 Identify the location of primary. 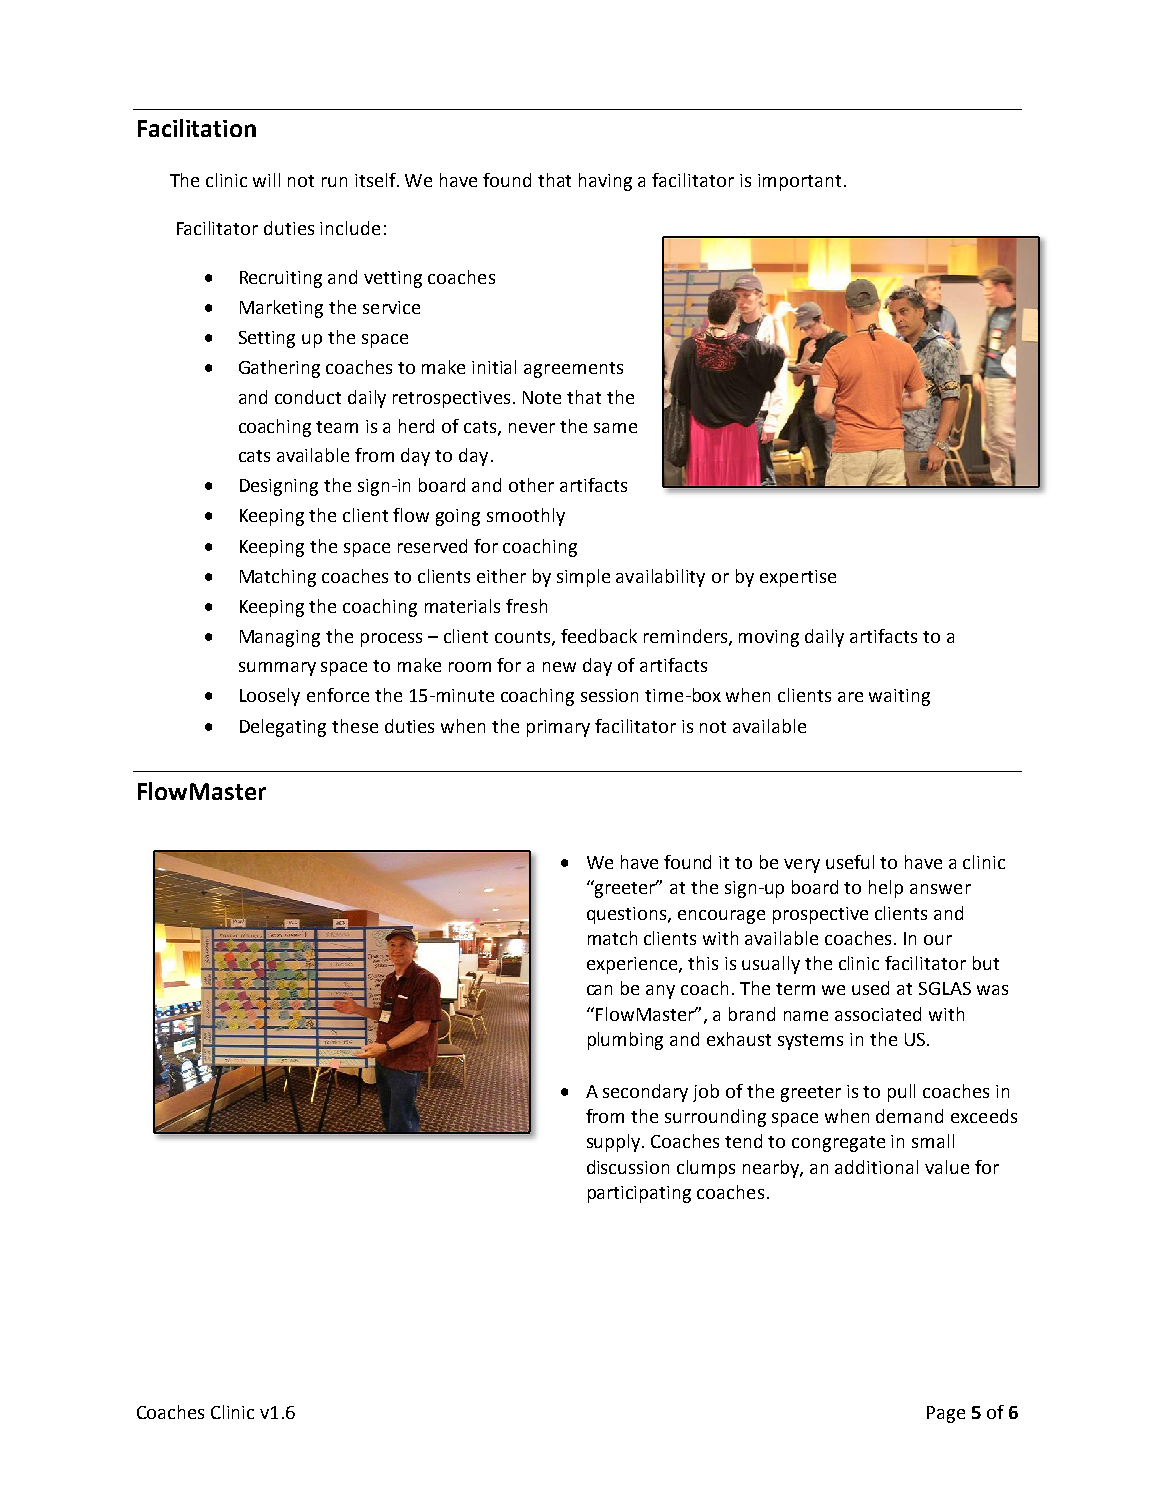
(558, 728).
